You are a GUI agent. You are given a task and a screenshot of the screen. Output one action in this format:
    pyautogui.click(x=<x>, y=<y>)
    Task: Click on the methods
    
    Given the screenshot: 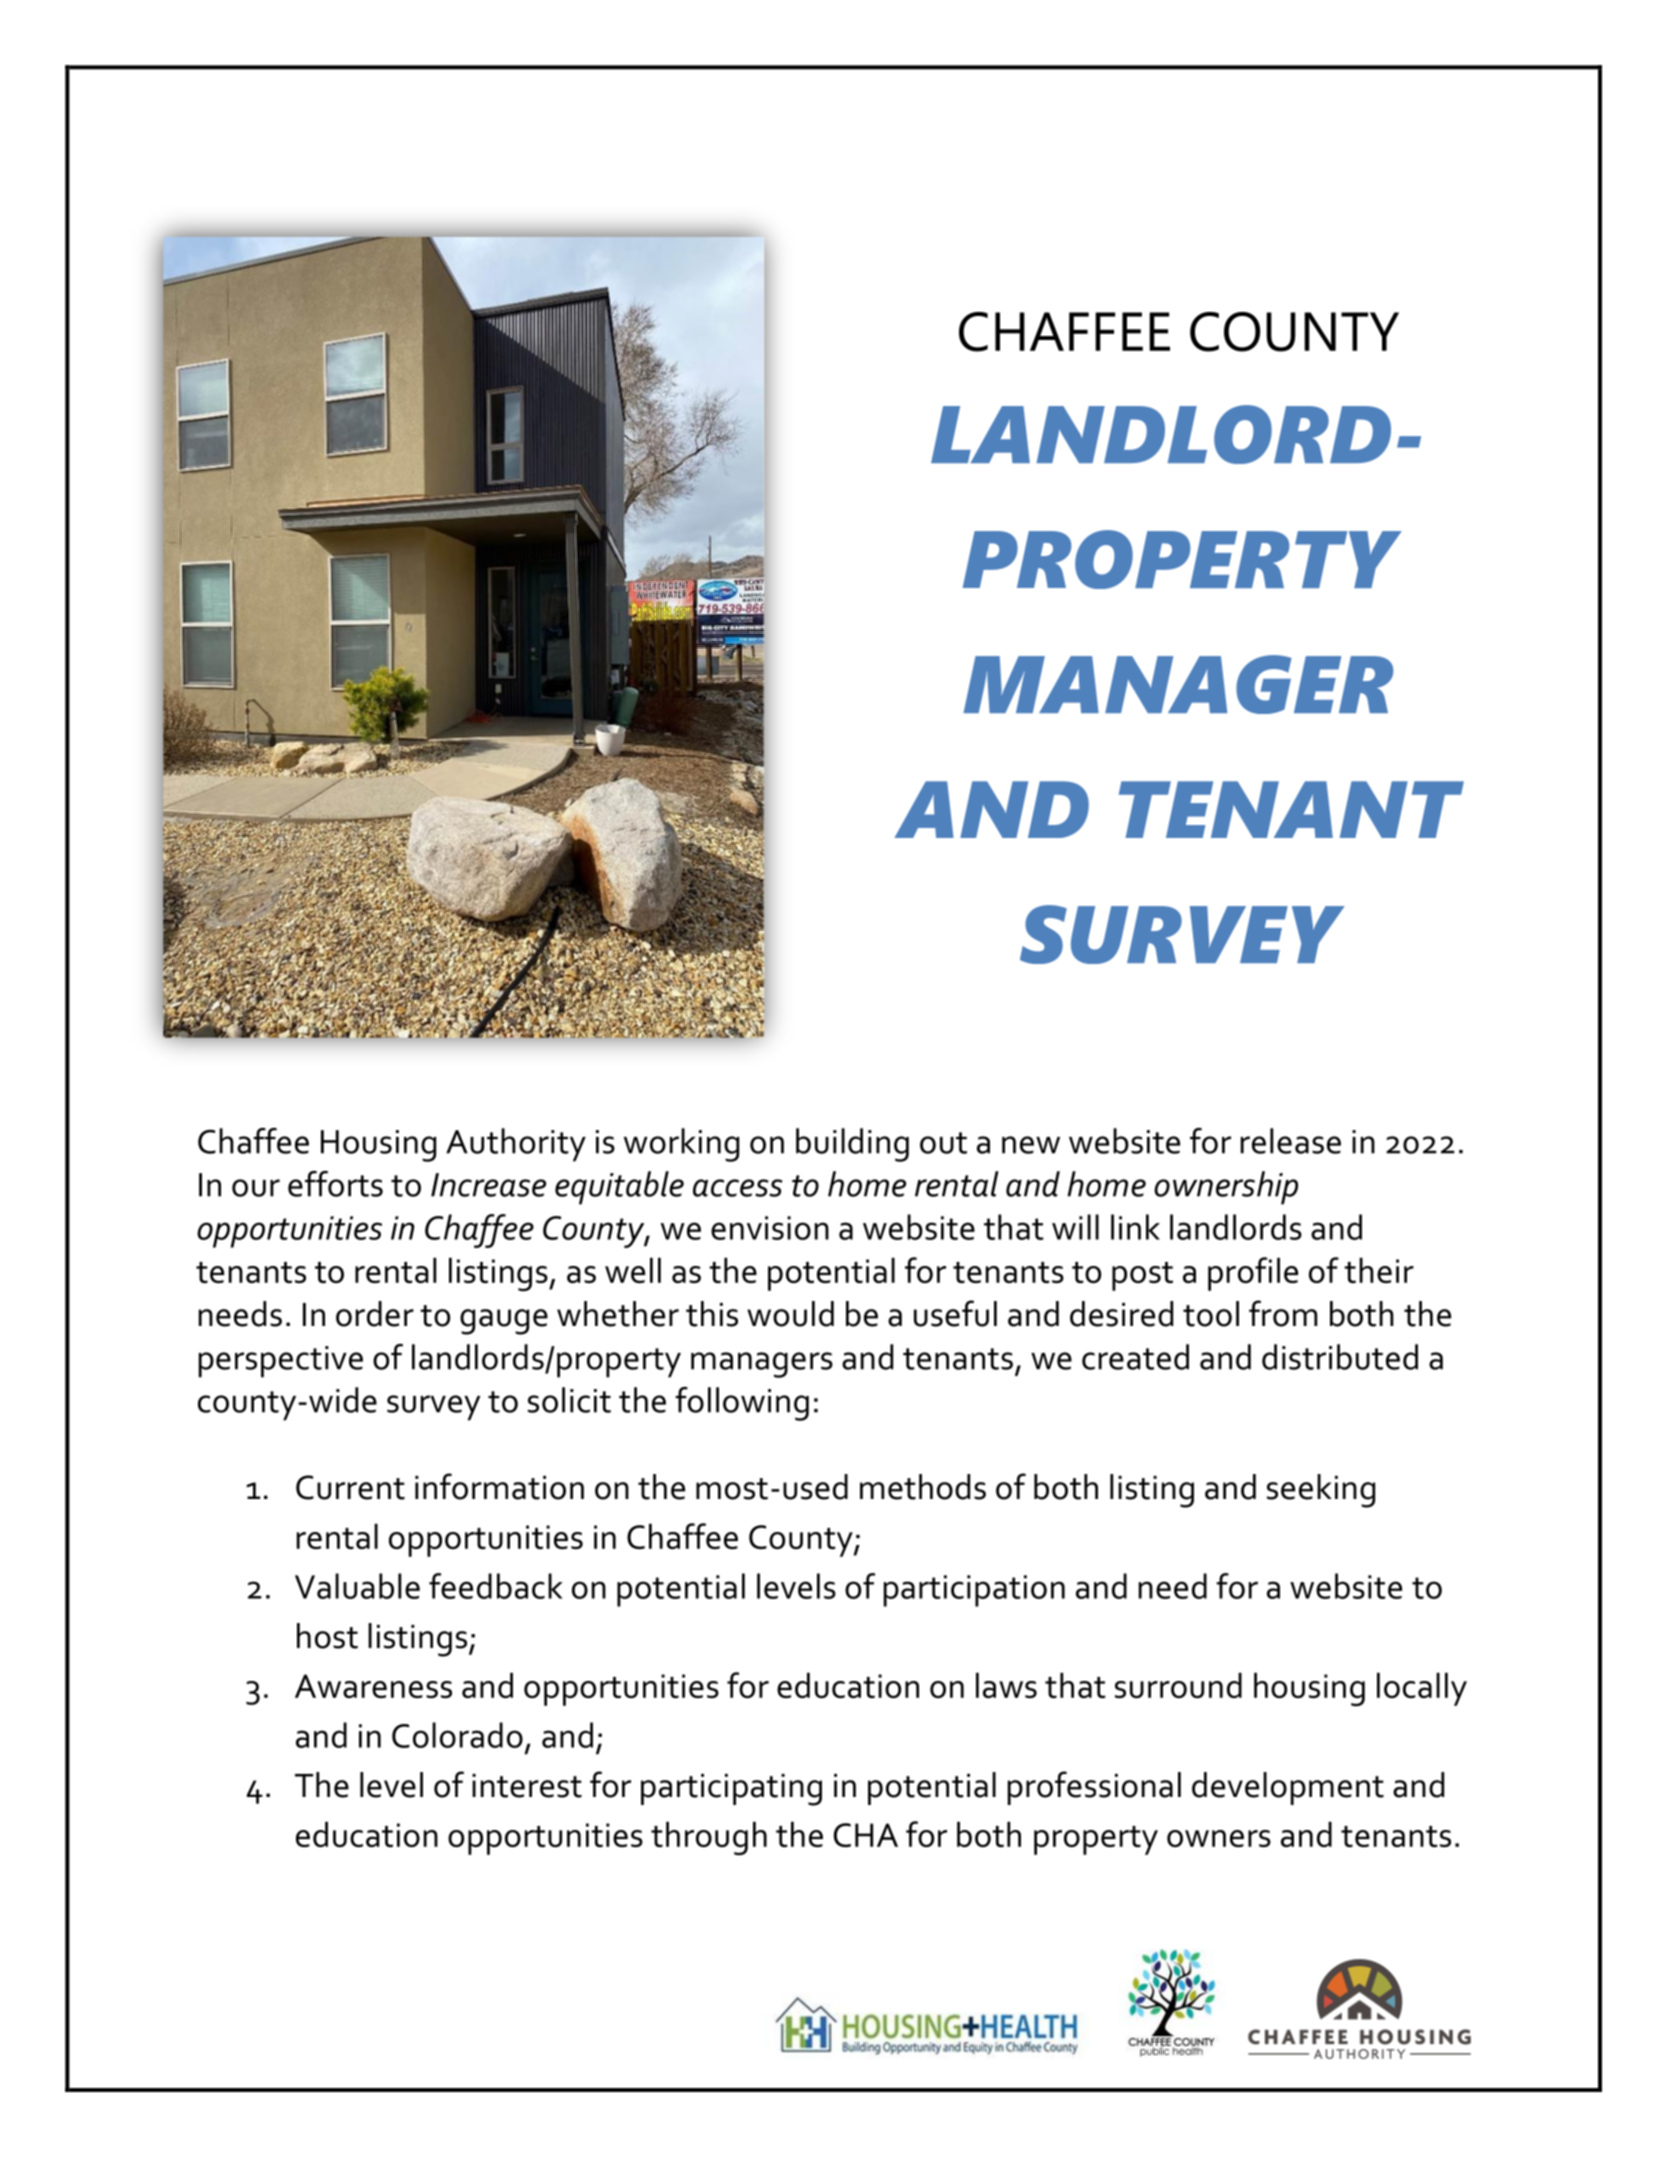 What is the action you would take?
    pyautogui.click(x=923, y=1487)
